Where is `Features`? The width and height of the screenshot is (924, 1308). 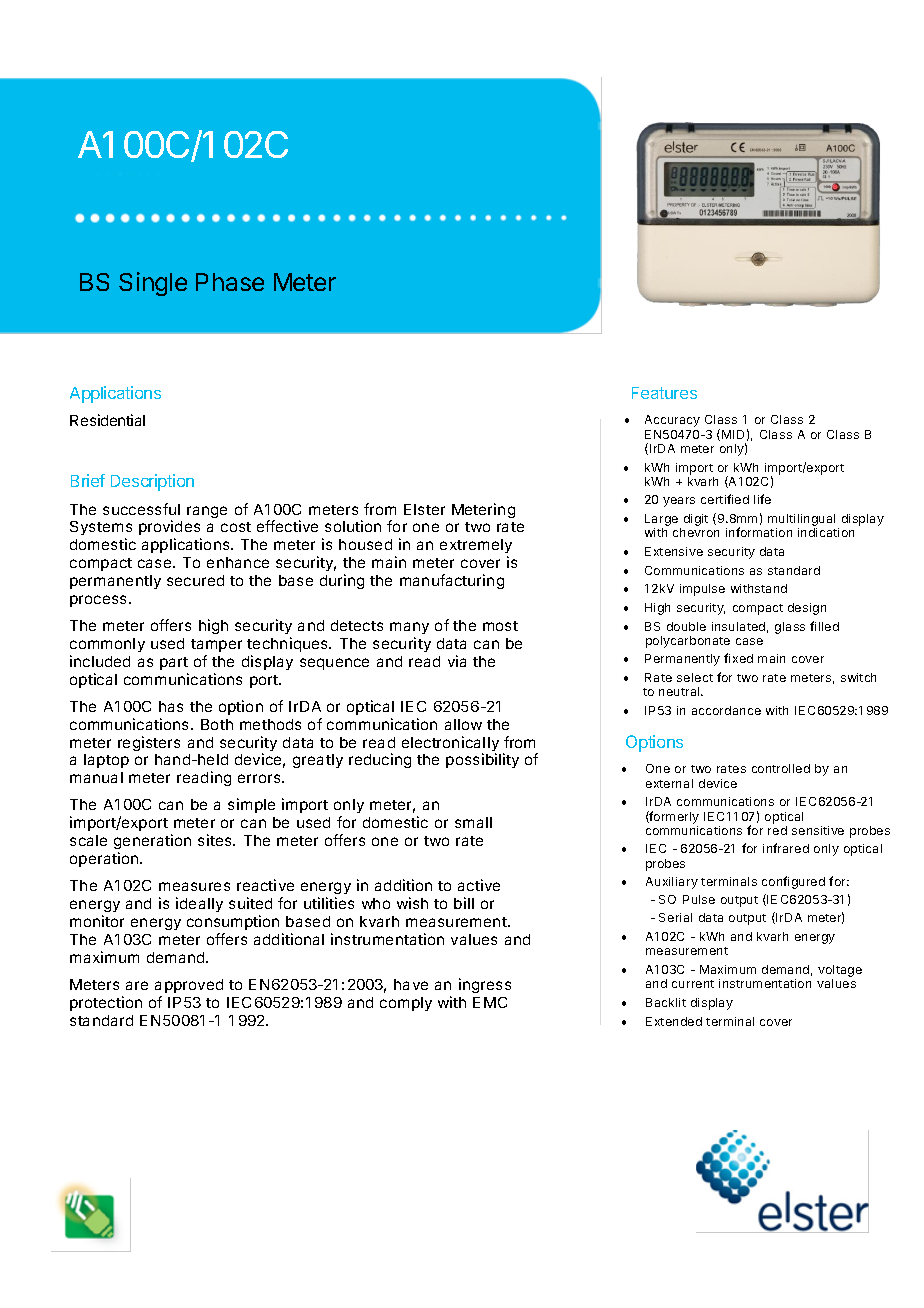
Features is located at coordinates (664, 393).
